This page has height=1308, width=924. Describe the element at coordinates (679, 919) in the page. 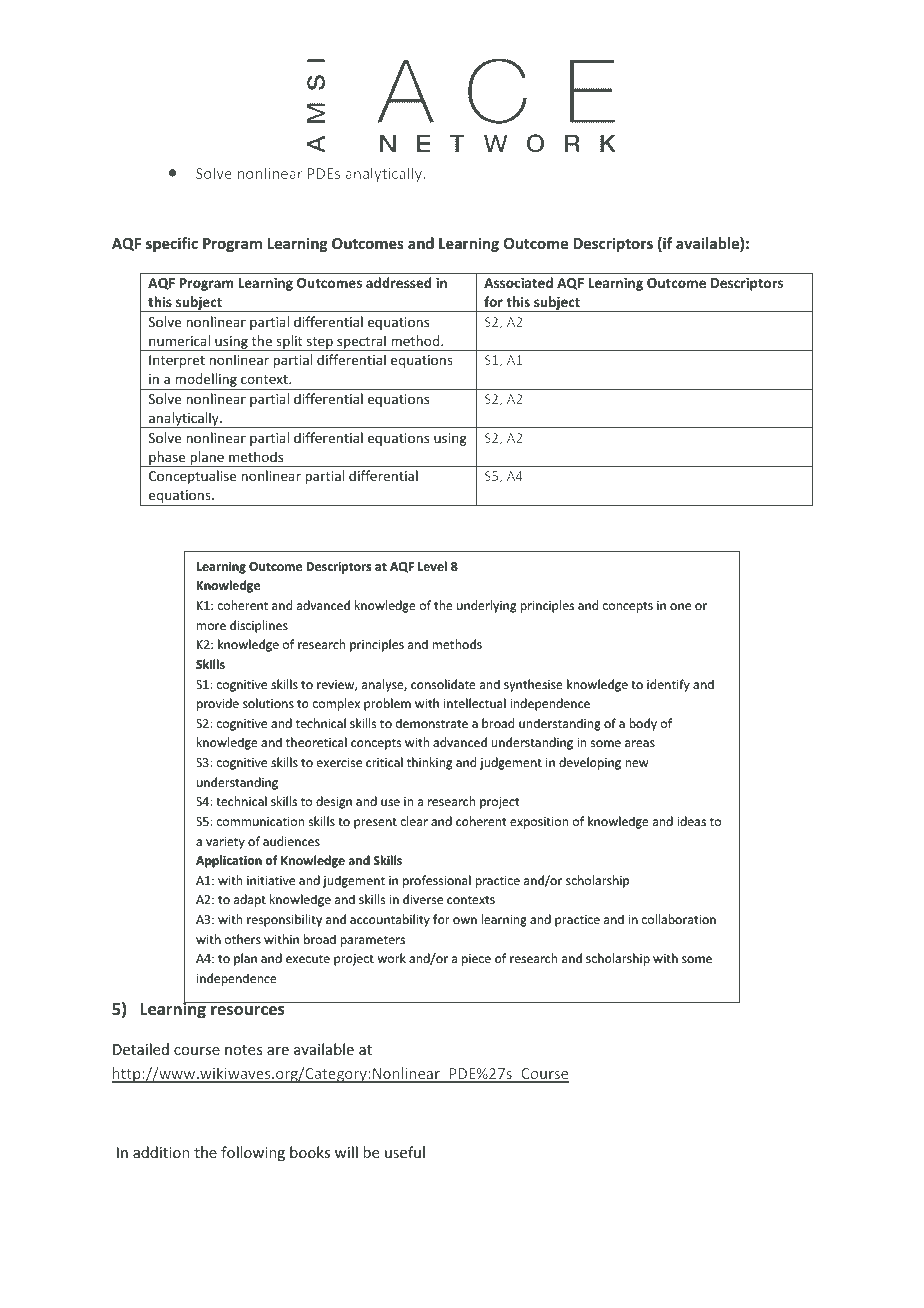

I see `collaboration` at that location.
